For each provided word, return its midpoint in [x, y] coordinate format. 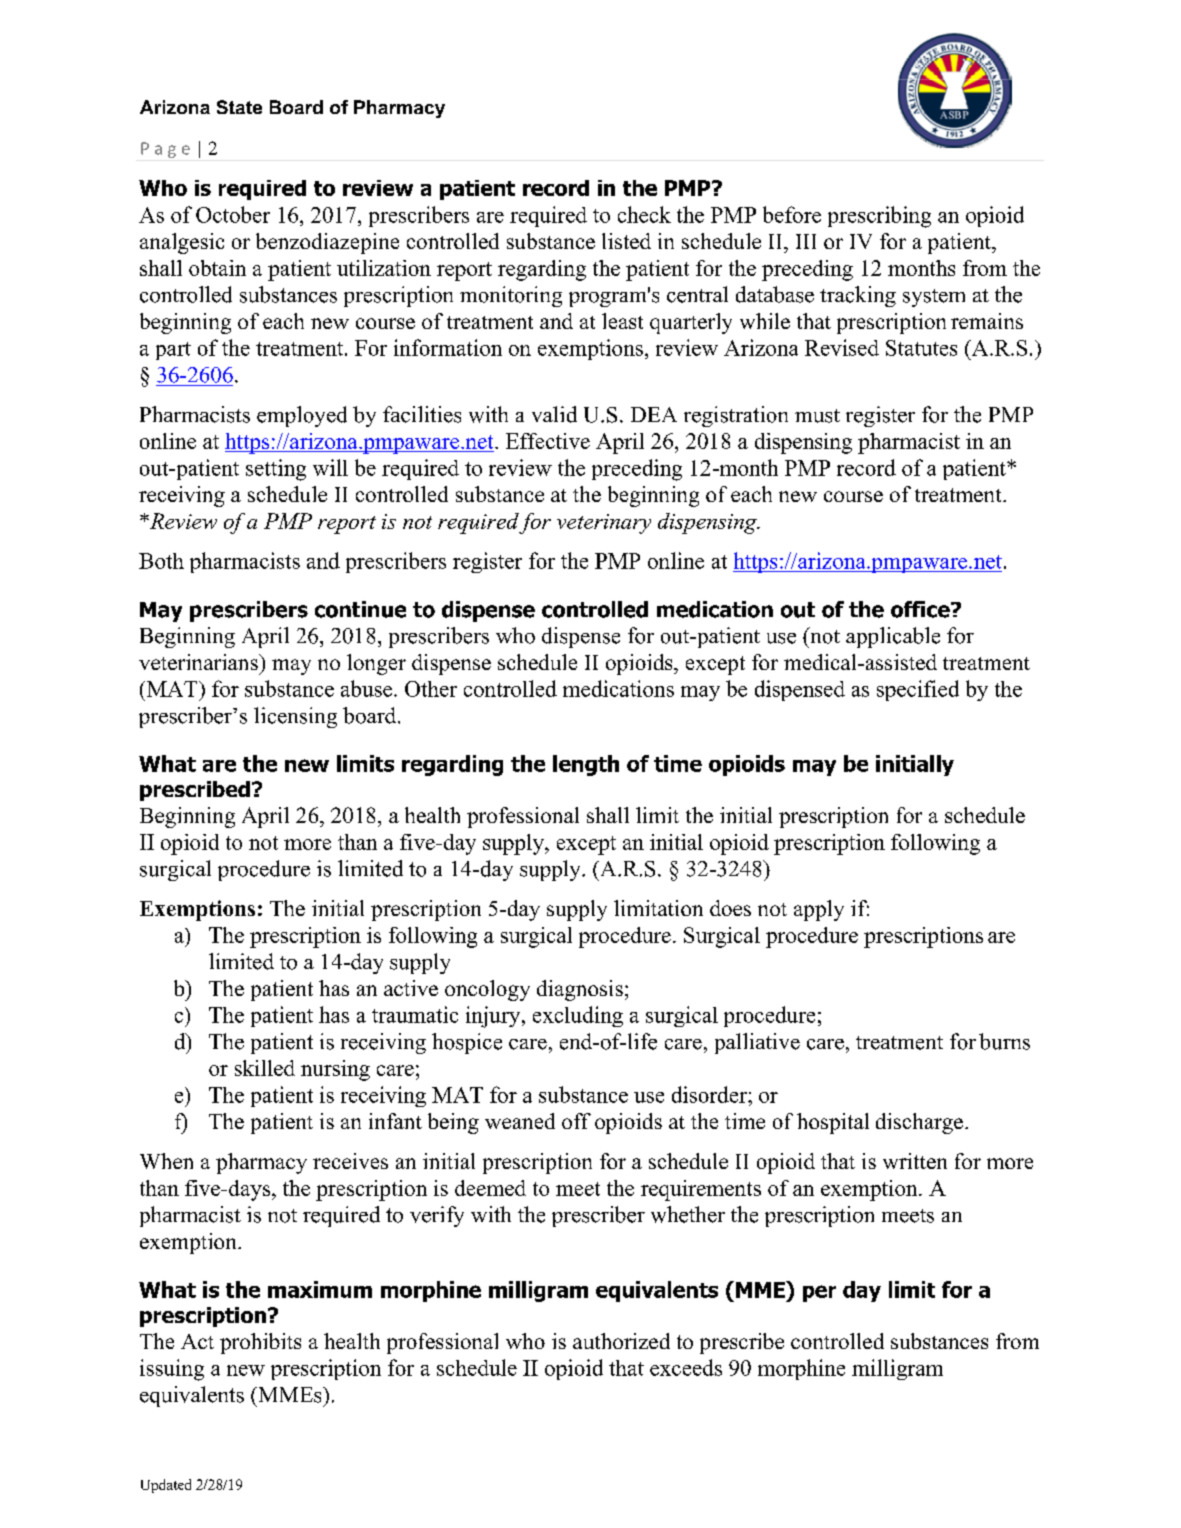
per [819, 1293]
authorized [621, 1341]
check [644, 214]
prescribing [879, 217]
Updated [166, 1486]
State [239, 107]
